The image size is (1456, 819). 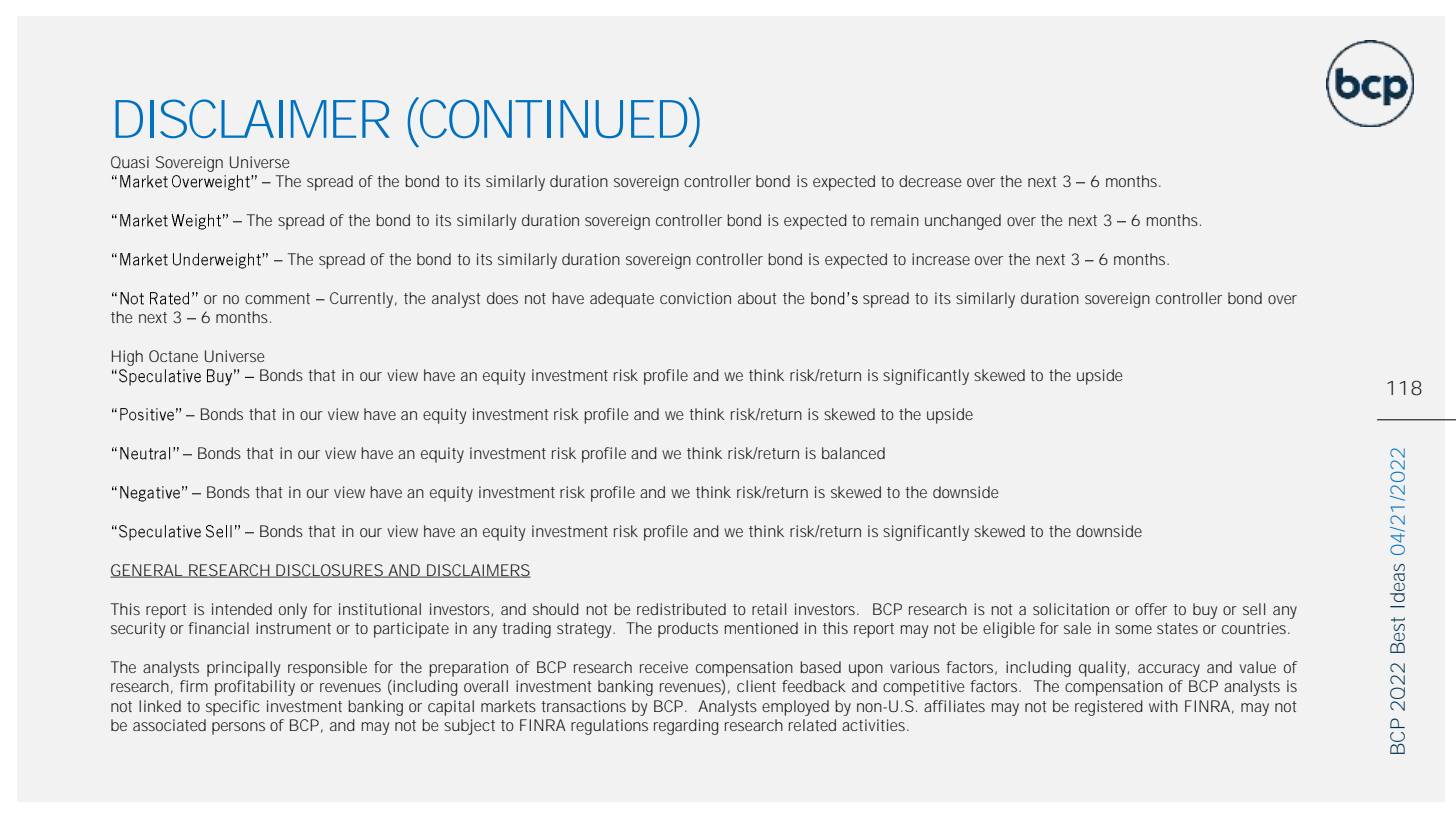 What do you see at coordinates (173, 356) in the screenshot?
I see `Octane` at bounding box center [173, 356].
